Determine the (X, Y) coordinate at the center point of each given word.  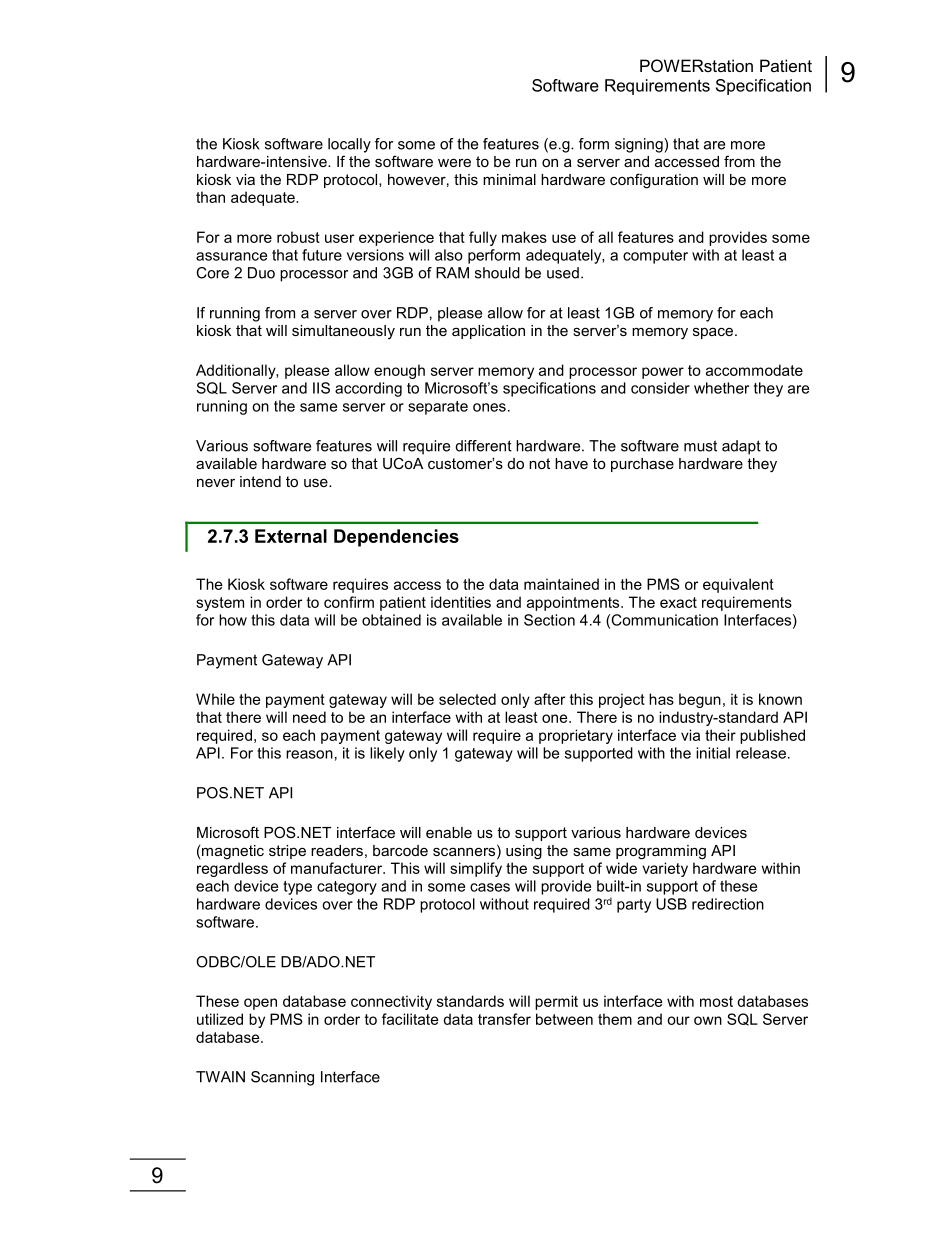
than (210, 197)
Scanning (282, 1078)
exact (678, 602)
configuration (654, 181)
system (220, 604)
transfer (504, 1019)
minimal (509, 179)
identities (461, 602)
